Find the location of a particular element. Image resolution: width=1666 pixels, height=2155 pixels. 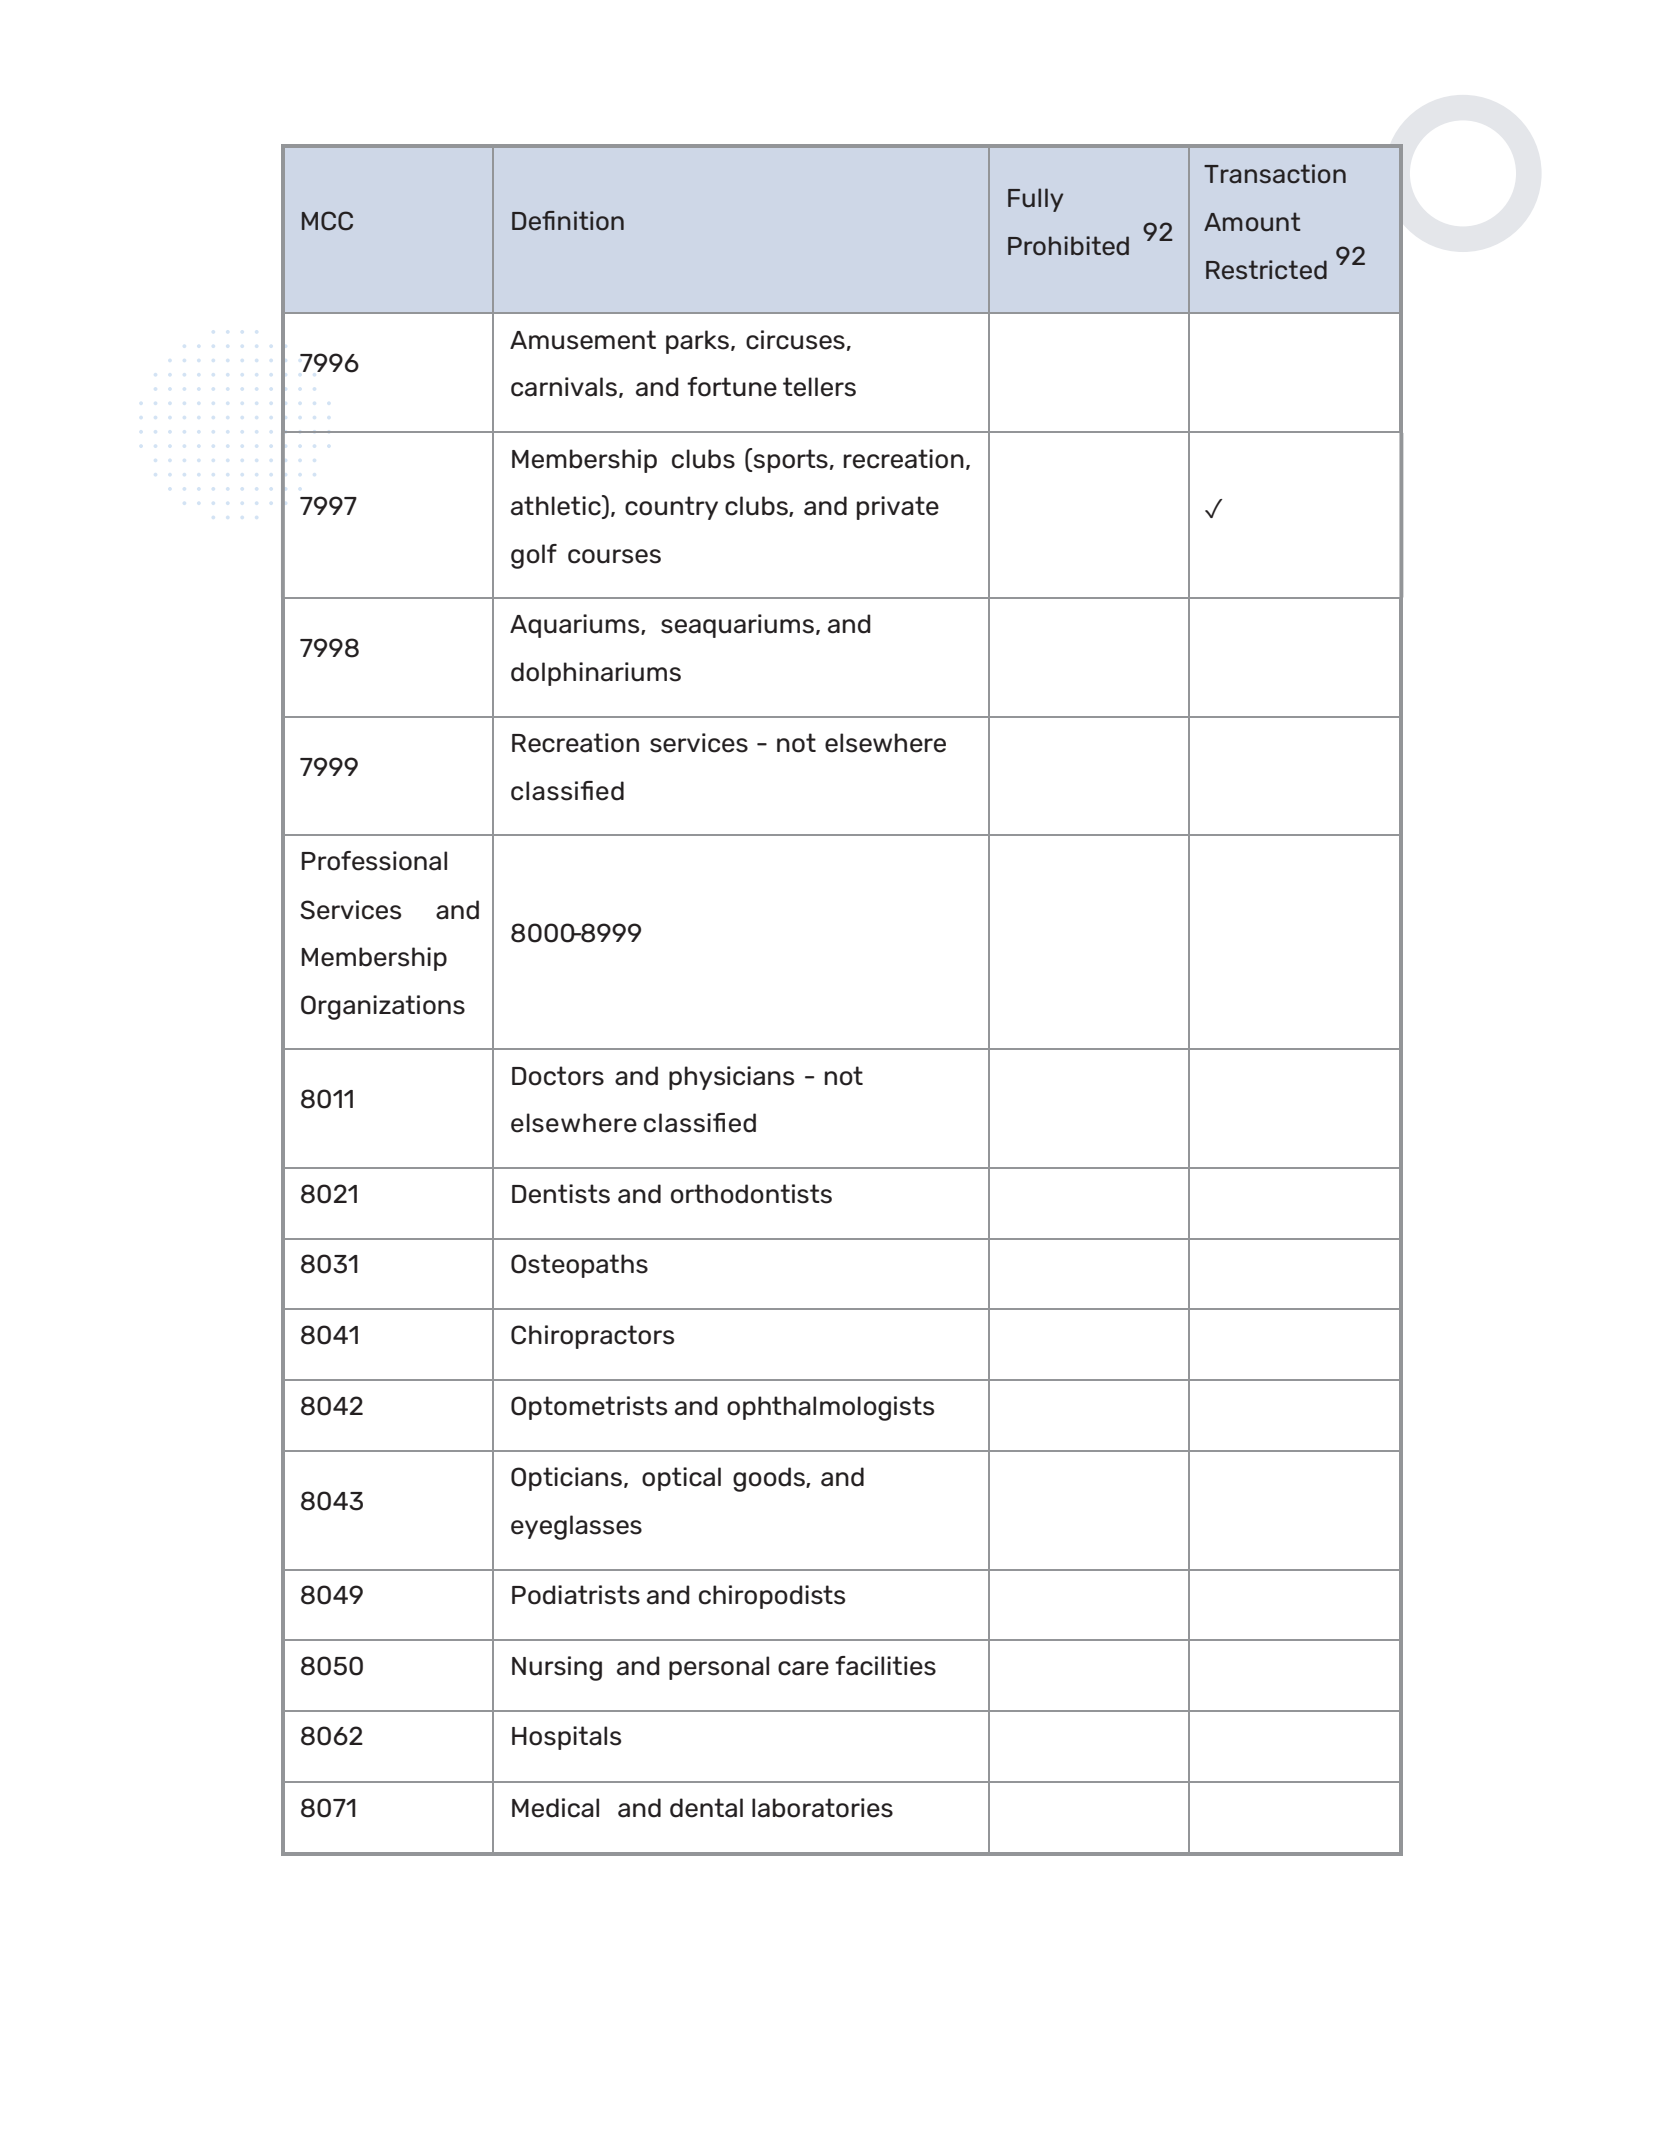

orthodontists is located at coordinates (751, 1194).
